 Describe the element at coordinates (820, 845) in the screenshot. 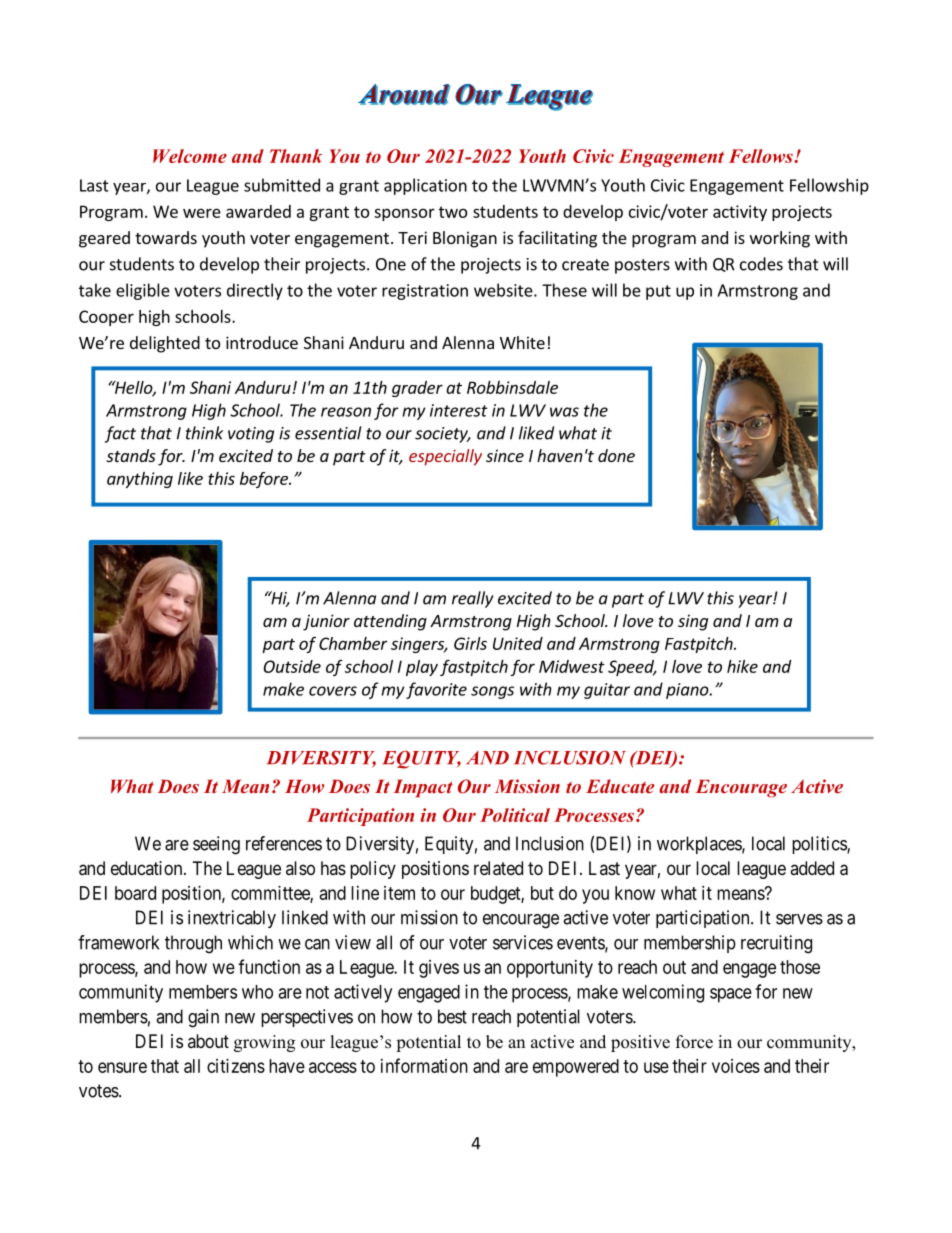

I see `politics` at that location.
